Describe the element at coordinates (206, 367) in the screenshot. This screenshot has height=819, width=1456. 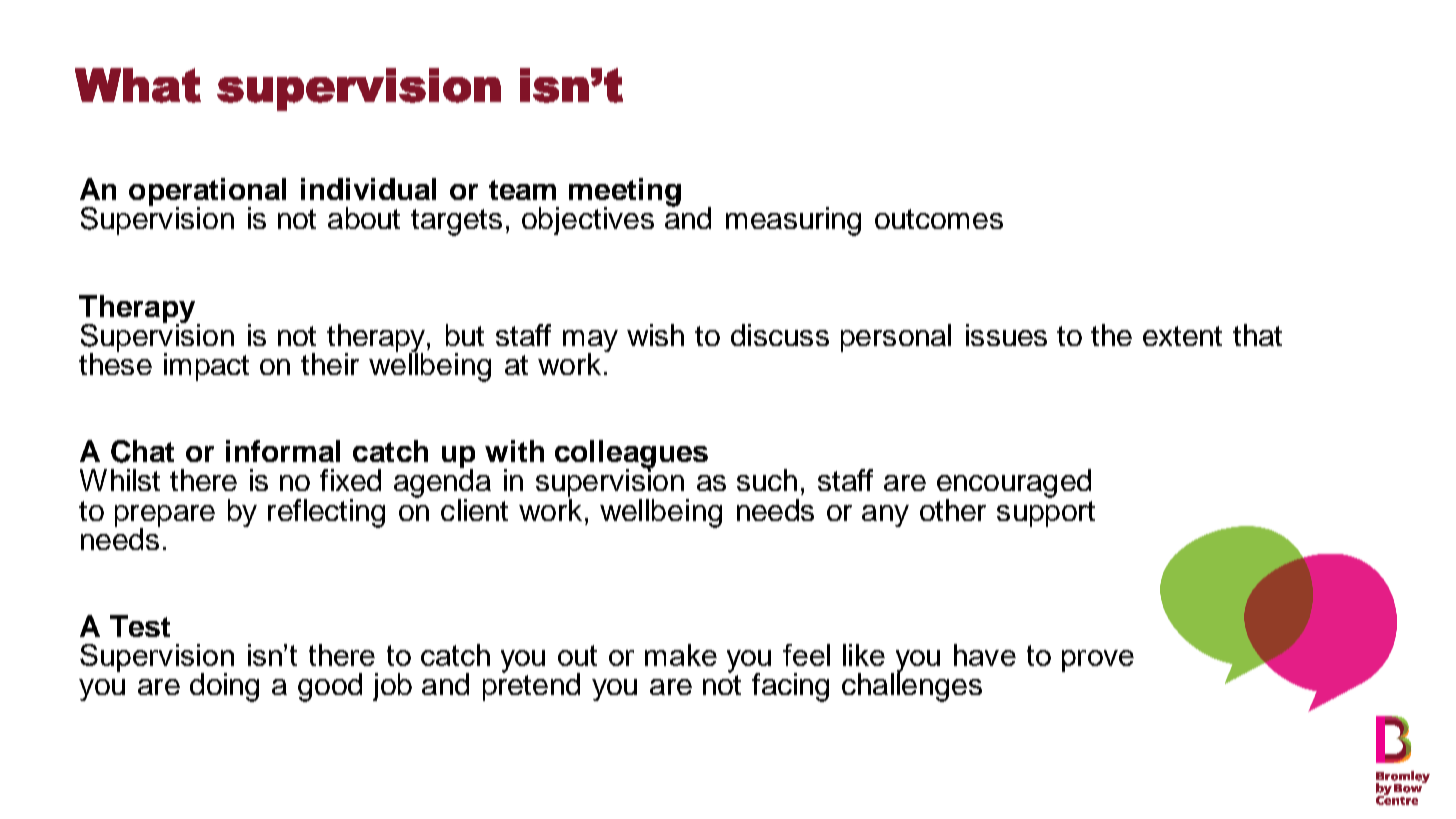
I see `impact` at that location.
